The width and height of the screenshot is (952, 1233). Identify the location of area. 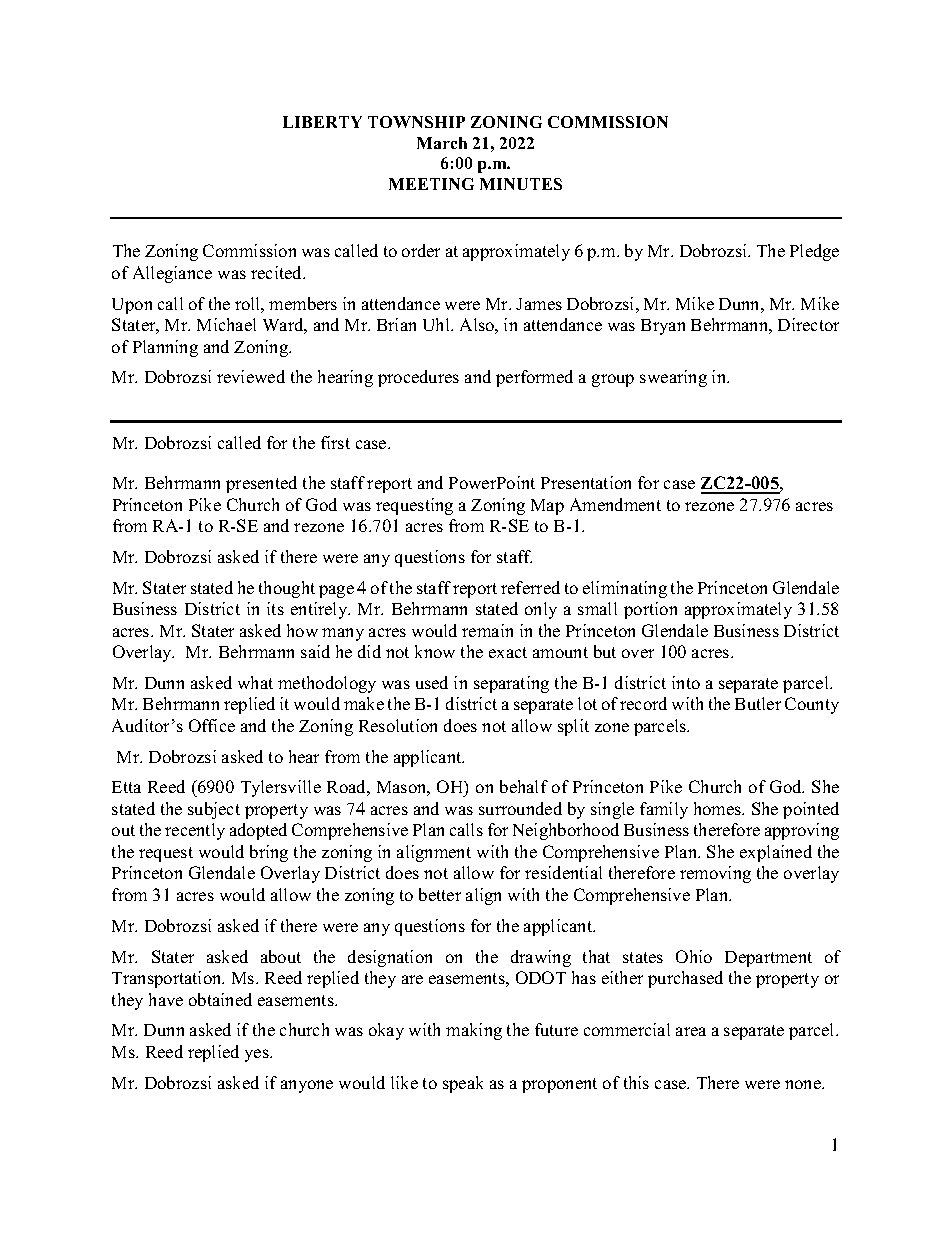
(691, 1031).
